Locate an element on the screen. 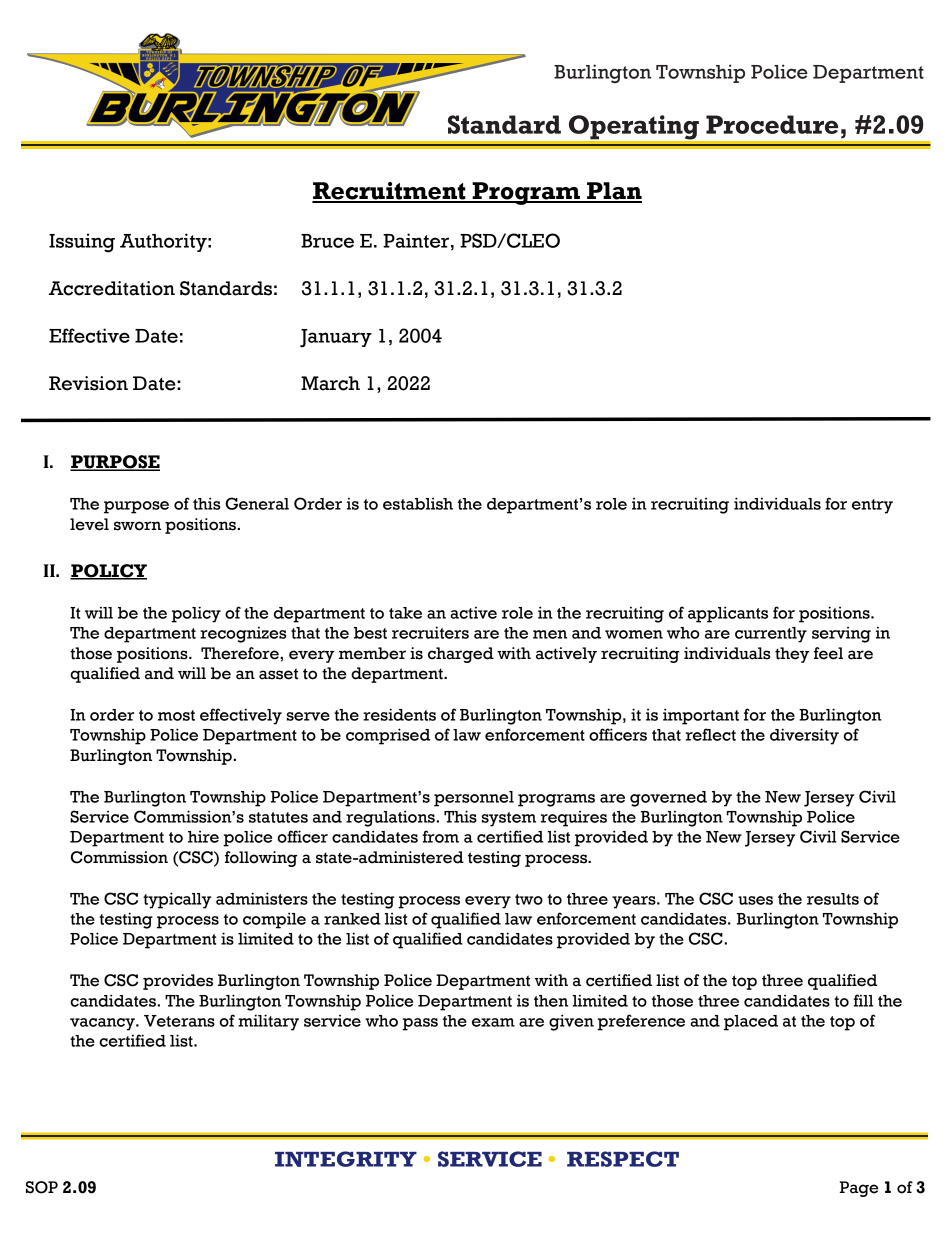 This screenshot has width=952, height=1233. SOP is located at coordinates (42, 1187).
